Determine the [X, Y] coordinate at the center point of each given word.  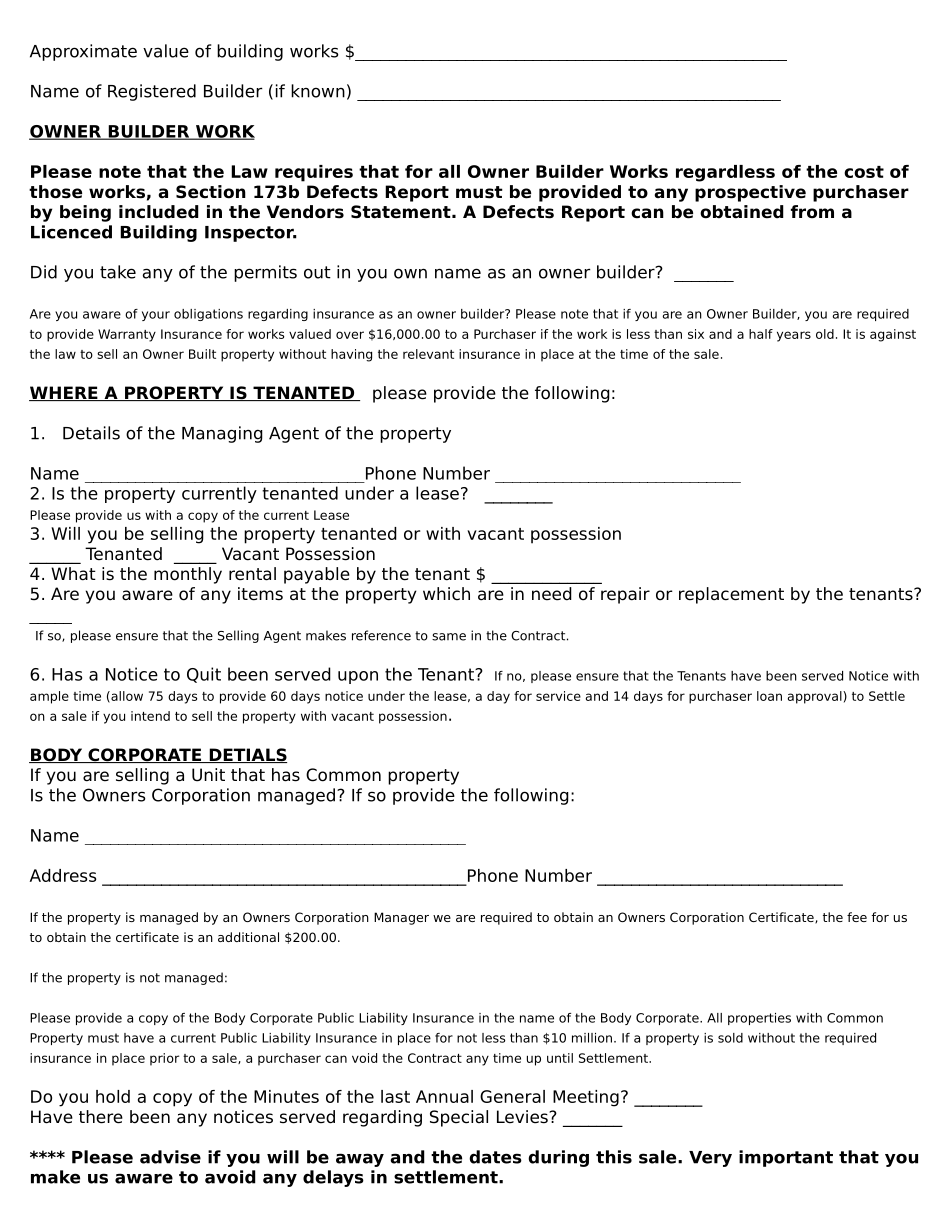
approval [816, 697]
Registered [152, 92]
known [318, 91]
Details [91, 433]
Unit [208, 775]
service [558, 696]
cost [864, 172]
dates [495, 1157]
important [786, 1158]
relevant [428, 354]
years [794, 336]
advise [170, 1157]
